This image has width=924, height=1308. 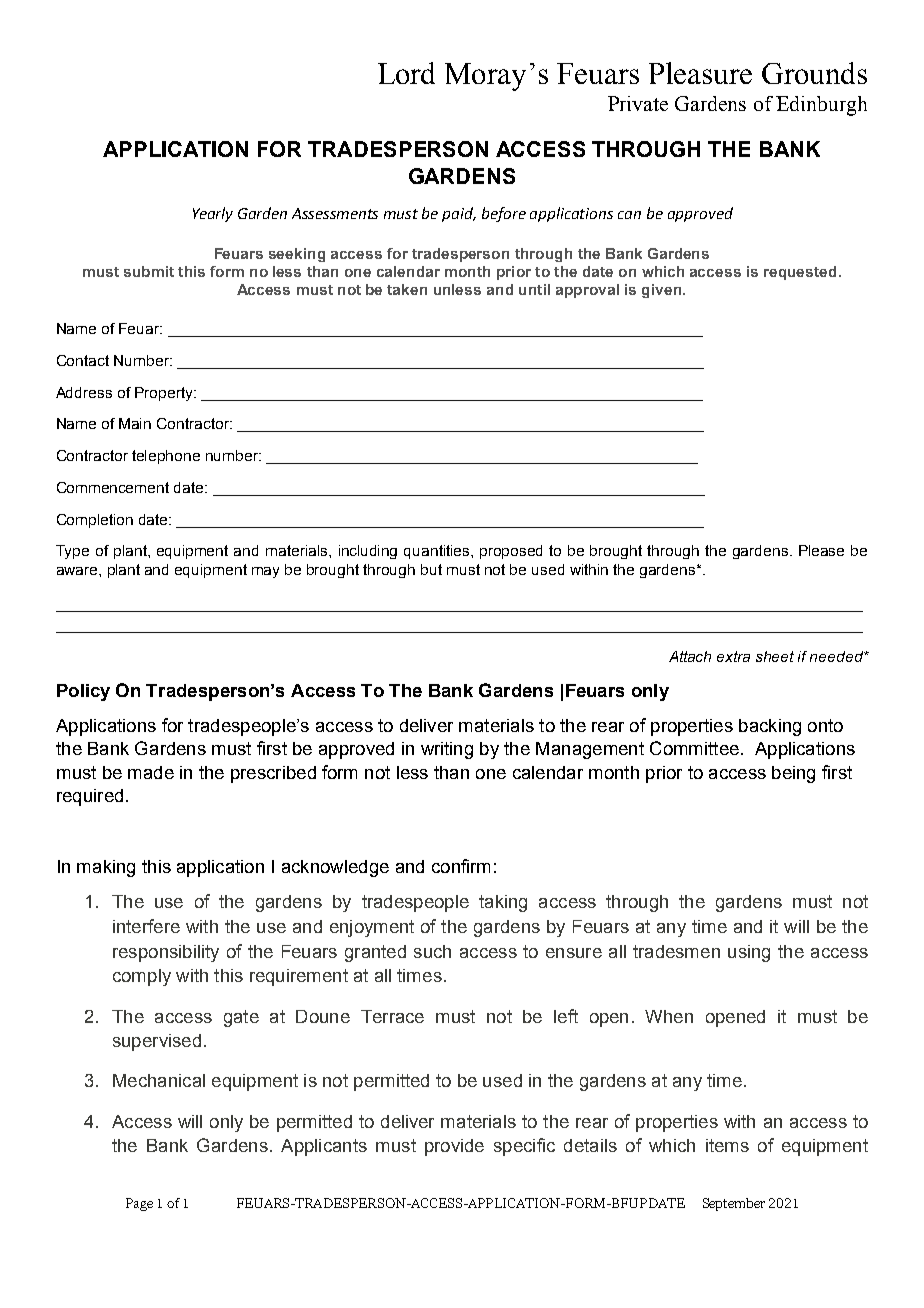 I want to click on Pleasure, so click(x=700, y=73).
